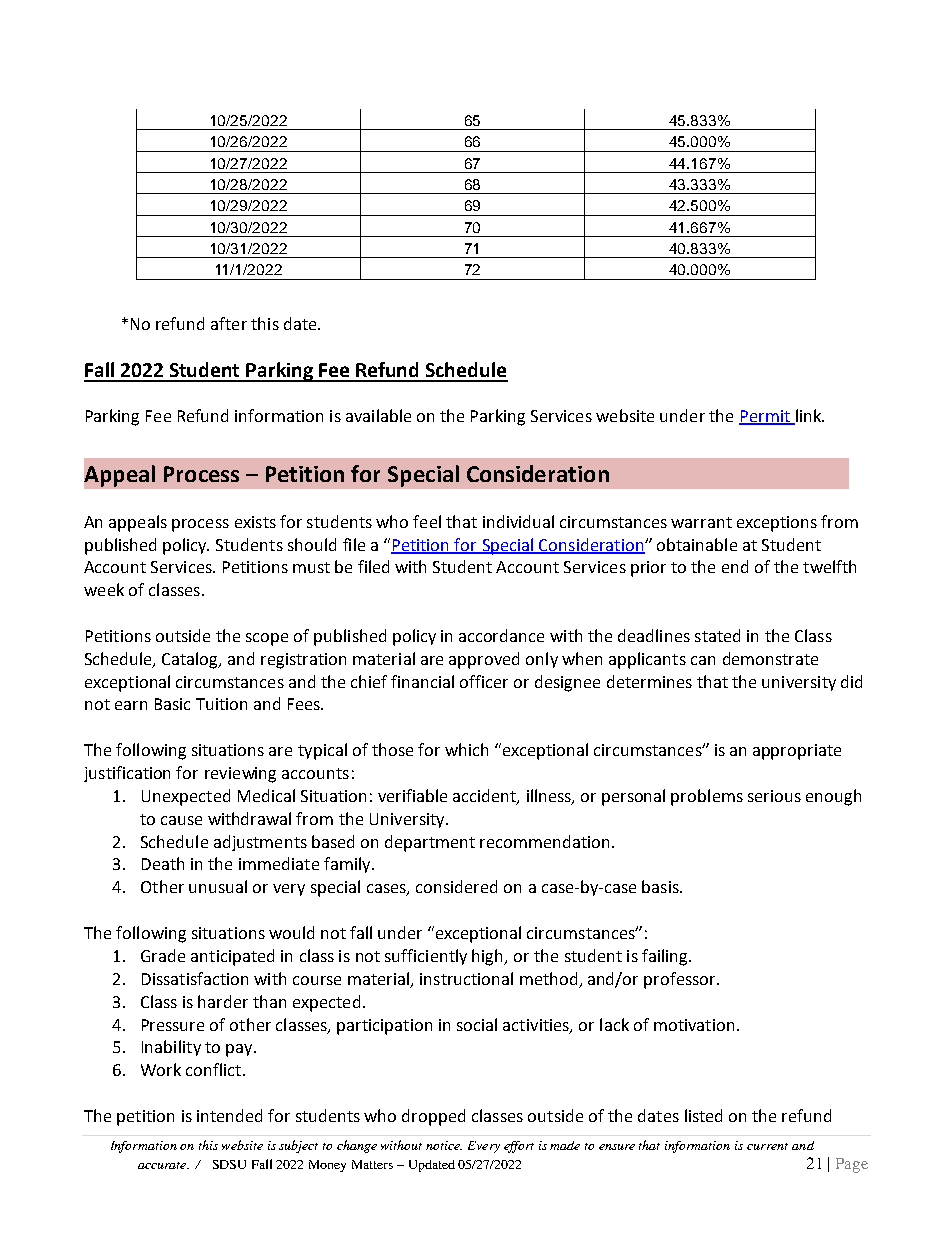 Image resolution: width=952 pixels, height=1233 pixels. What do you see at coordinates (797, 752) in the image?
I see `appropriate` at bounding box center [797, 752].
